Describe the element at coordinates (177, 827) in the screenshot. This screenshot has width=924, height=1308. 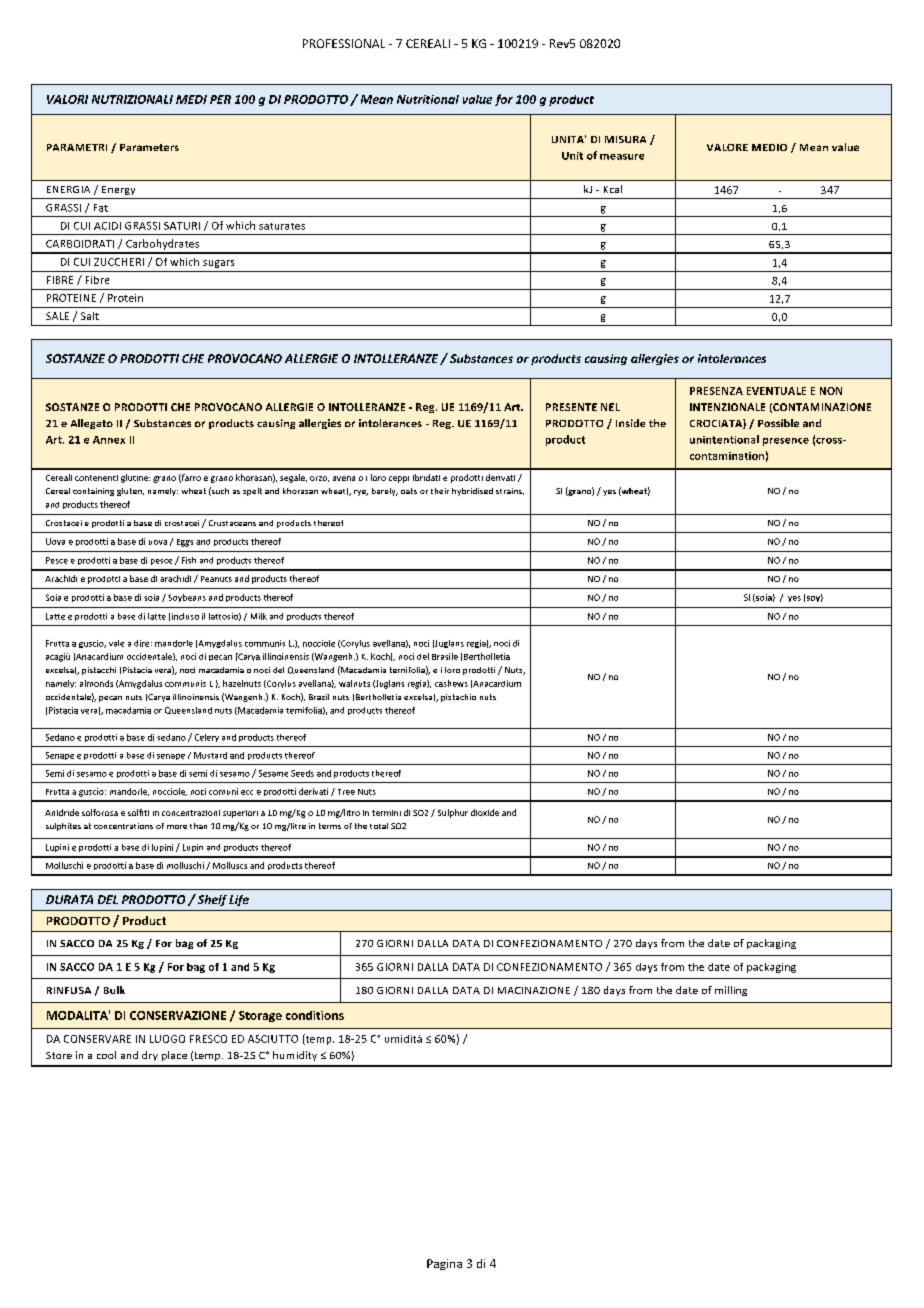
I see `more` at that location.
